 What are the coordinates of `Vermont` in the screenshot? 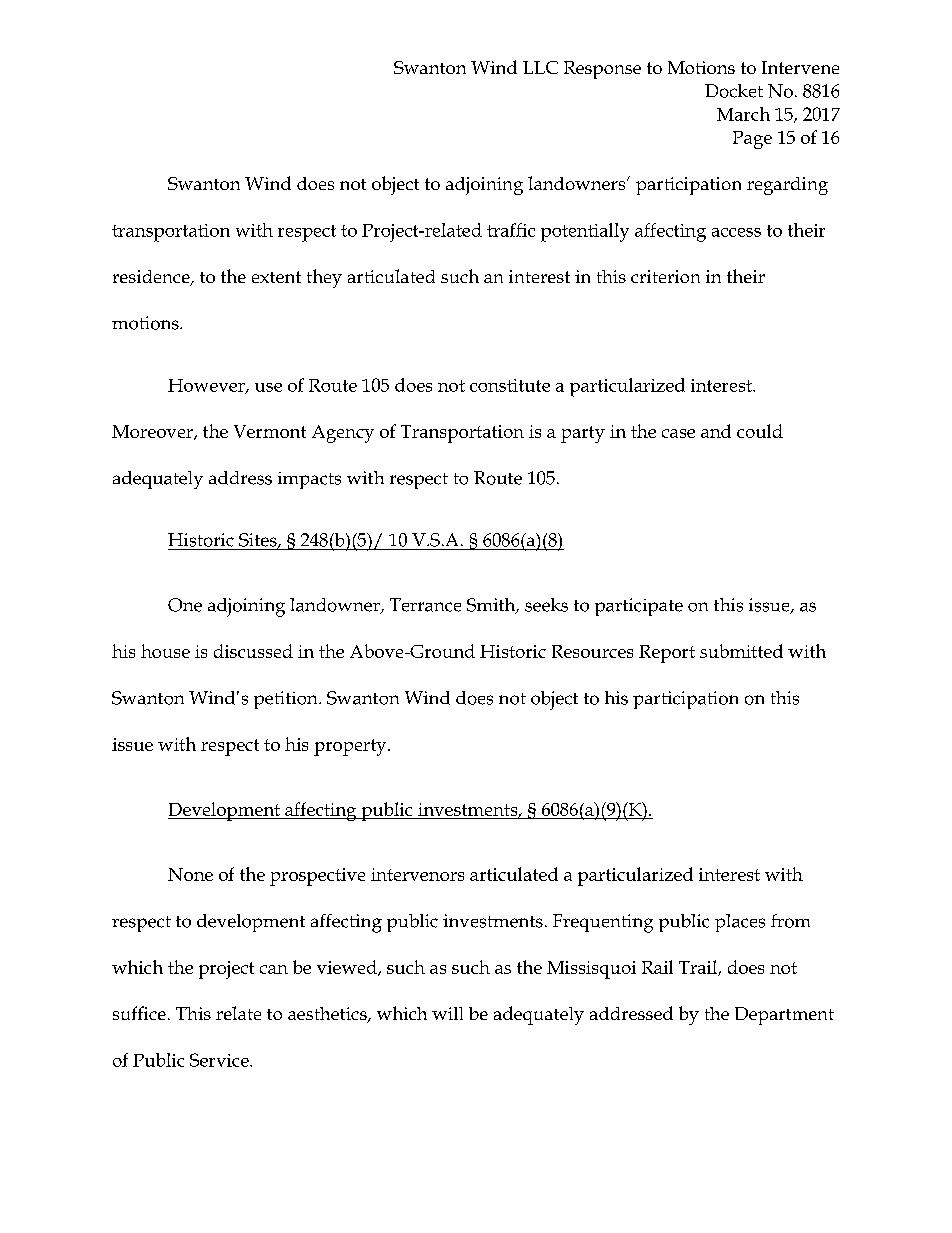 It's located at (270, 431).
